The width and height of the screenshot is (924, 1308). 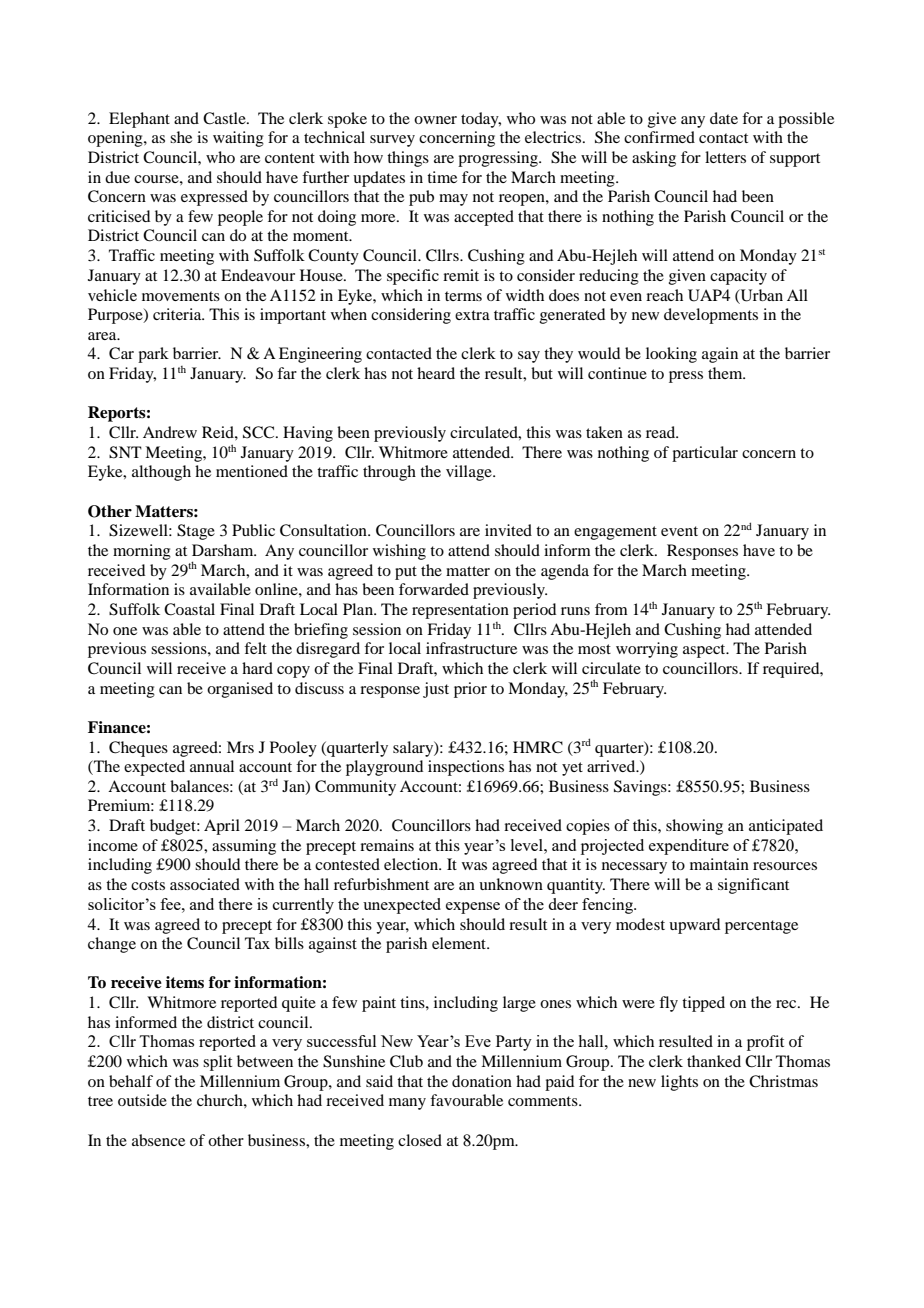 I want to click on many, so click(x=407, y=1104).
